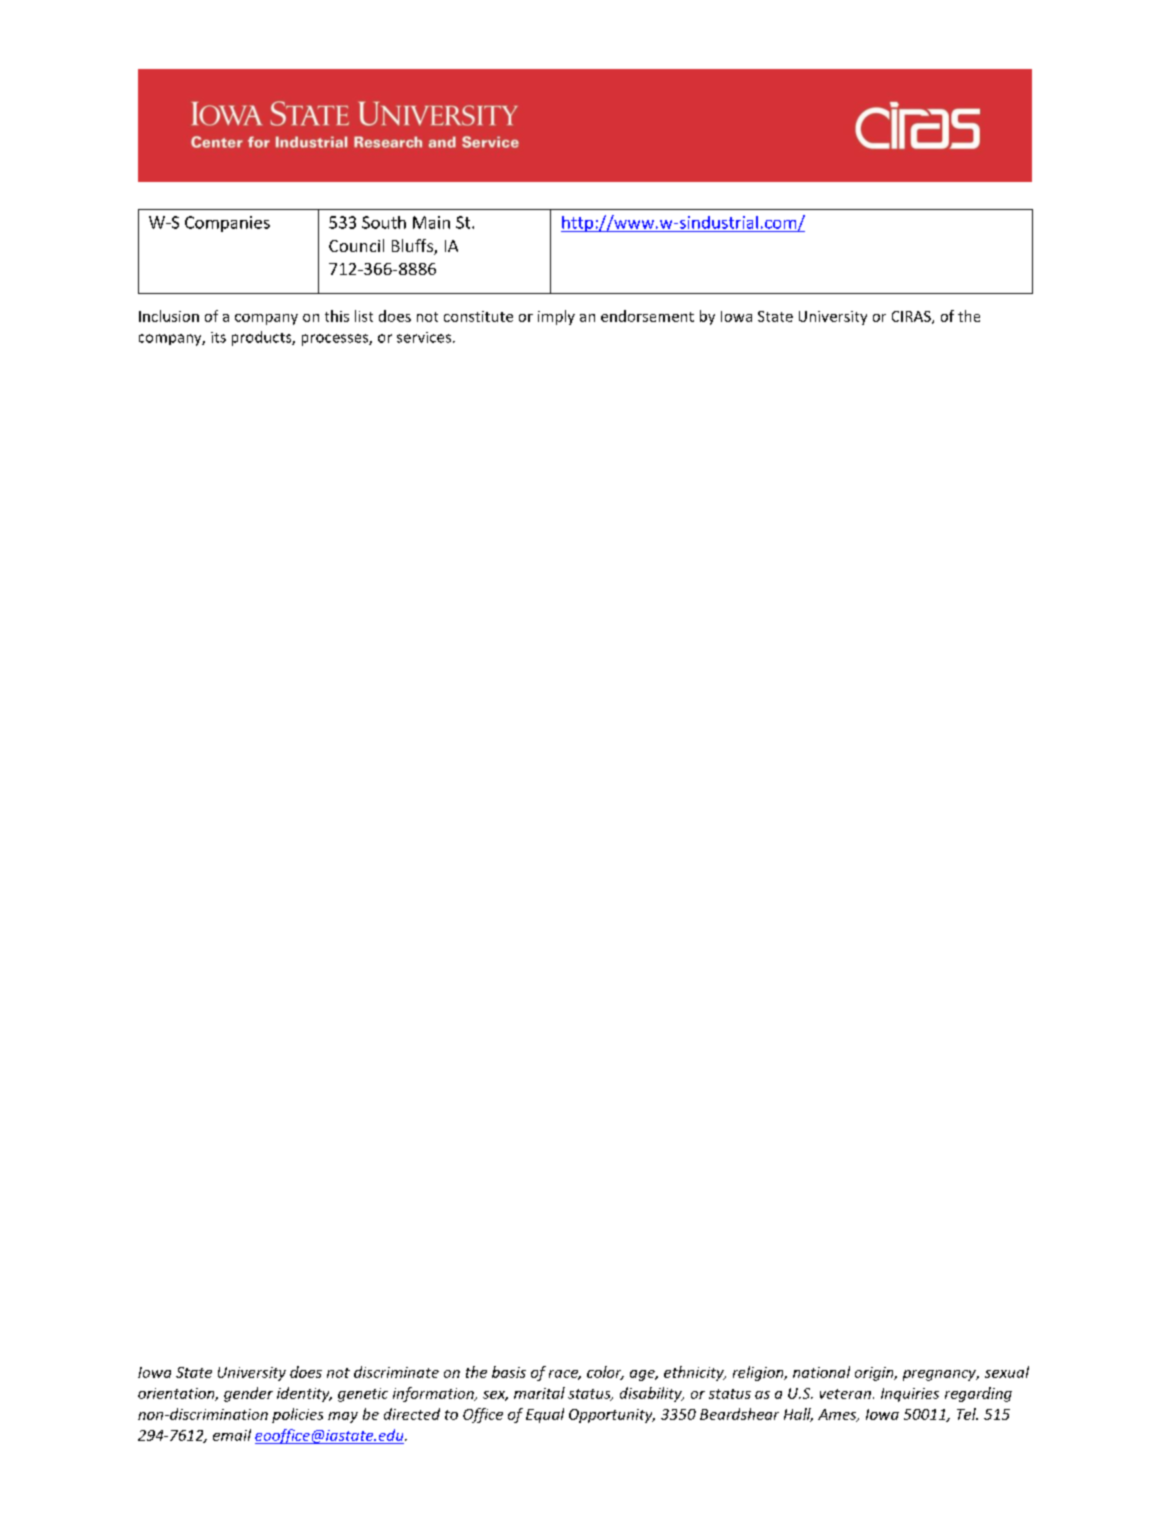 This document has width=1170, height=1514. I want to click on gender, so click(248, 1394).
